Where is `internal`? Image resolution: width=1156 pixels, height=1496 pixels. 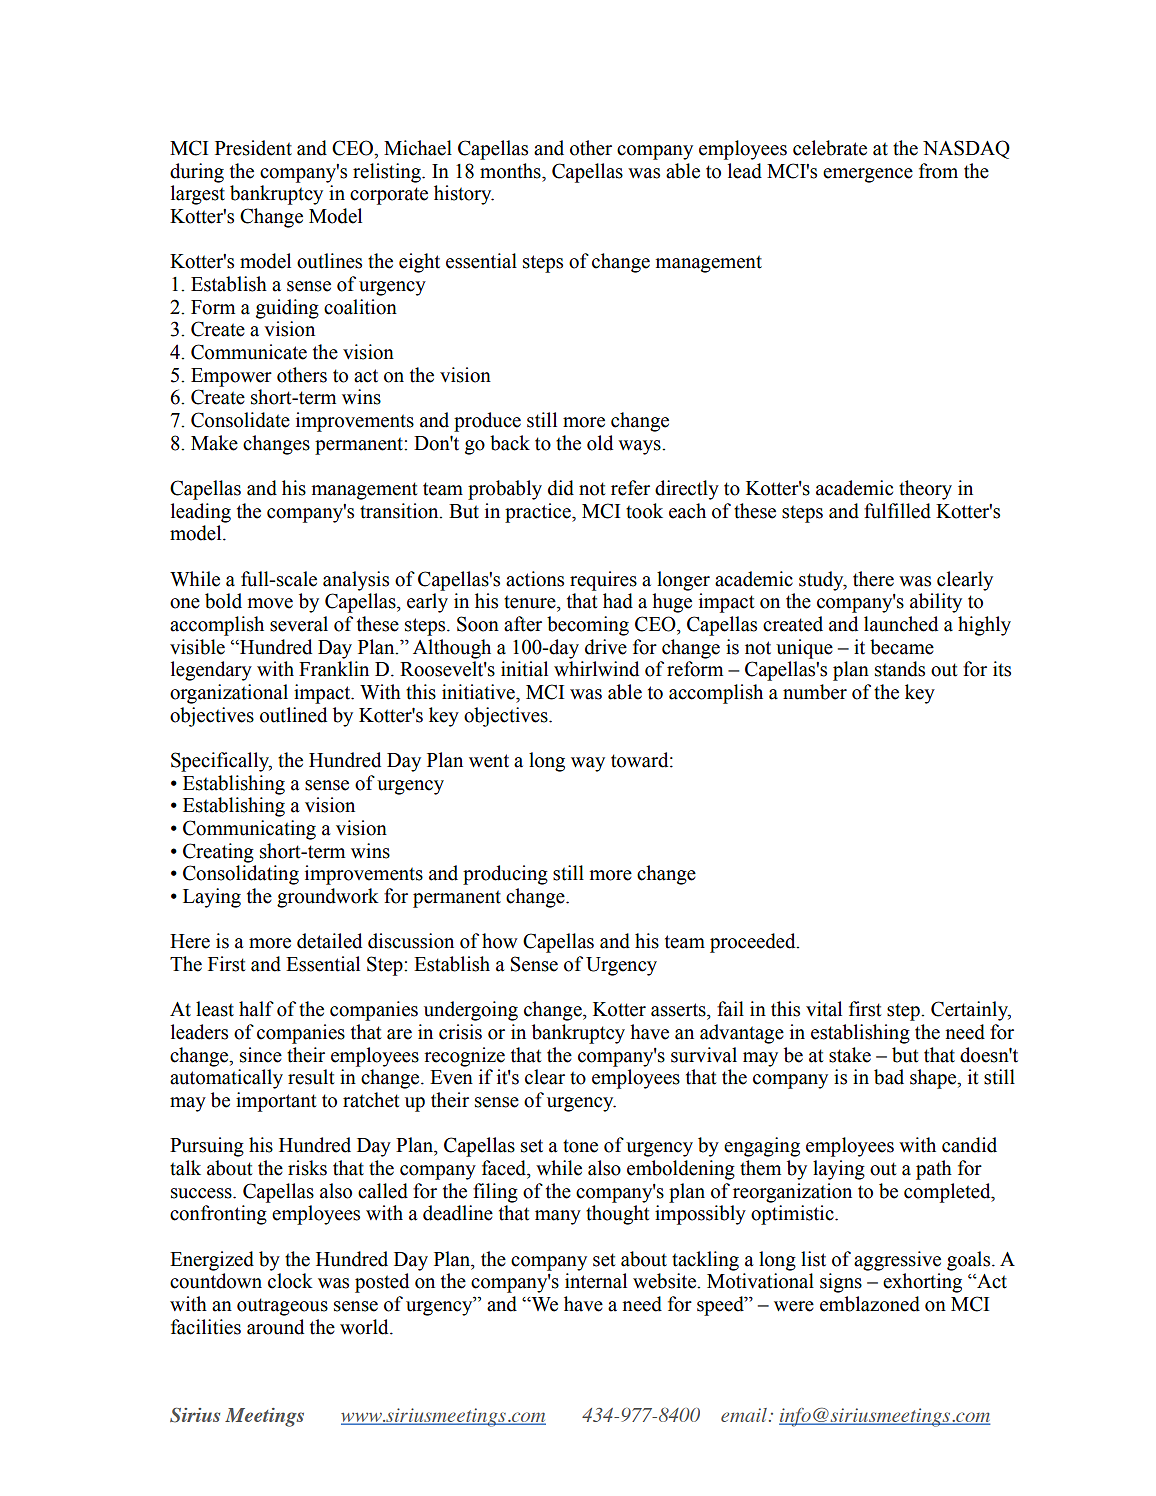 internal is located at coordinates (596, 1281).
